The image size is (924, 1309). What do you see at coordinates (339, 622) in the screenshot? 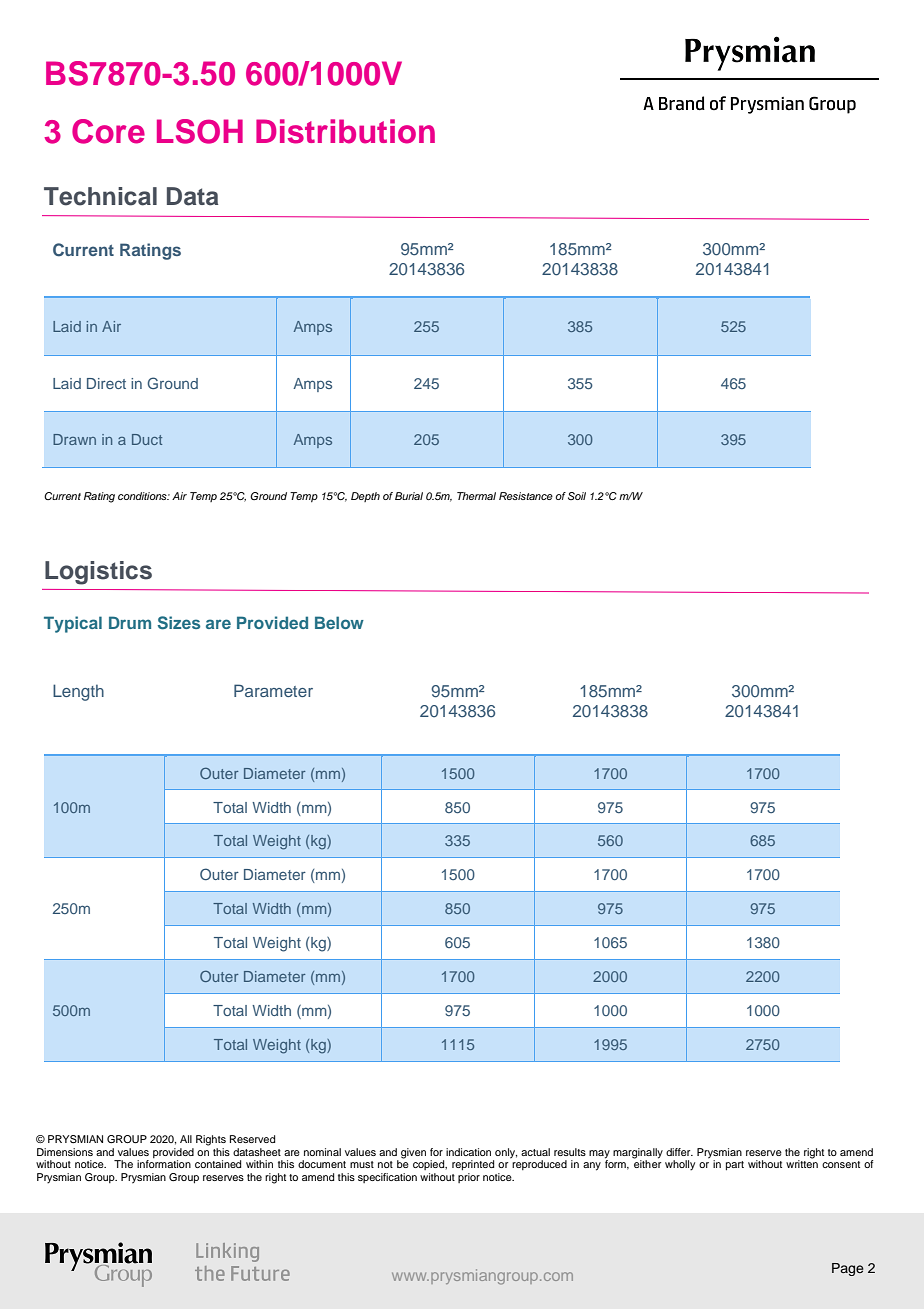
I see `Below` at bounding box center [339, 622].
